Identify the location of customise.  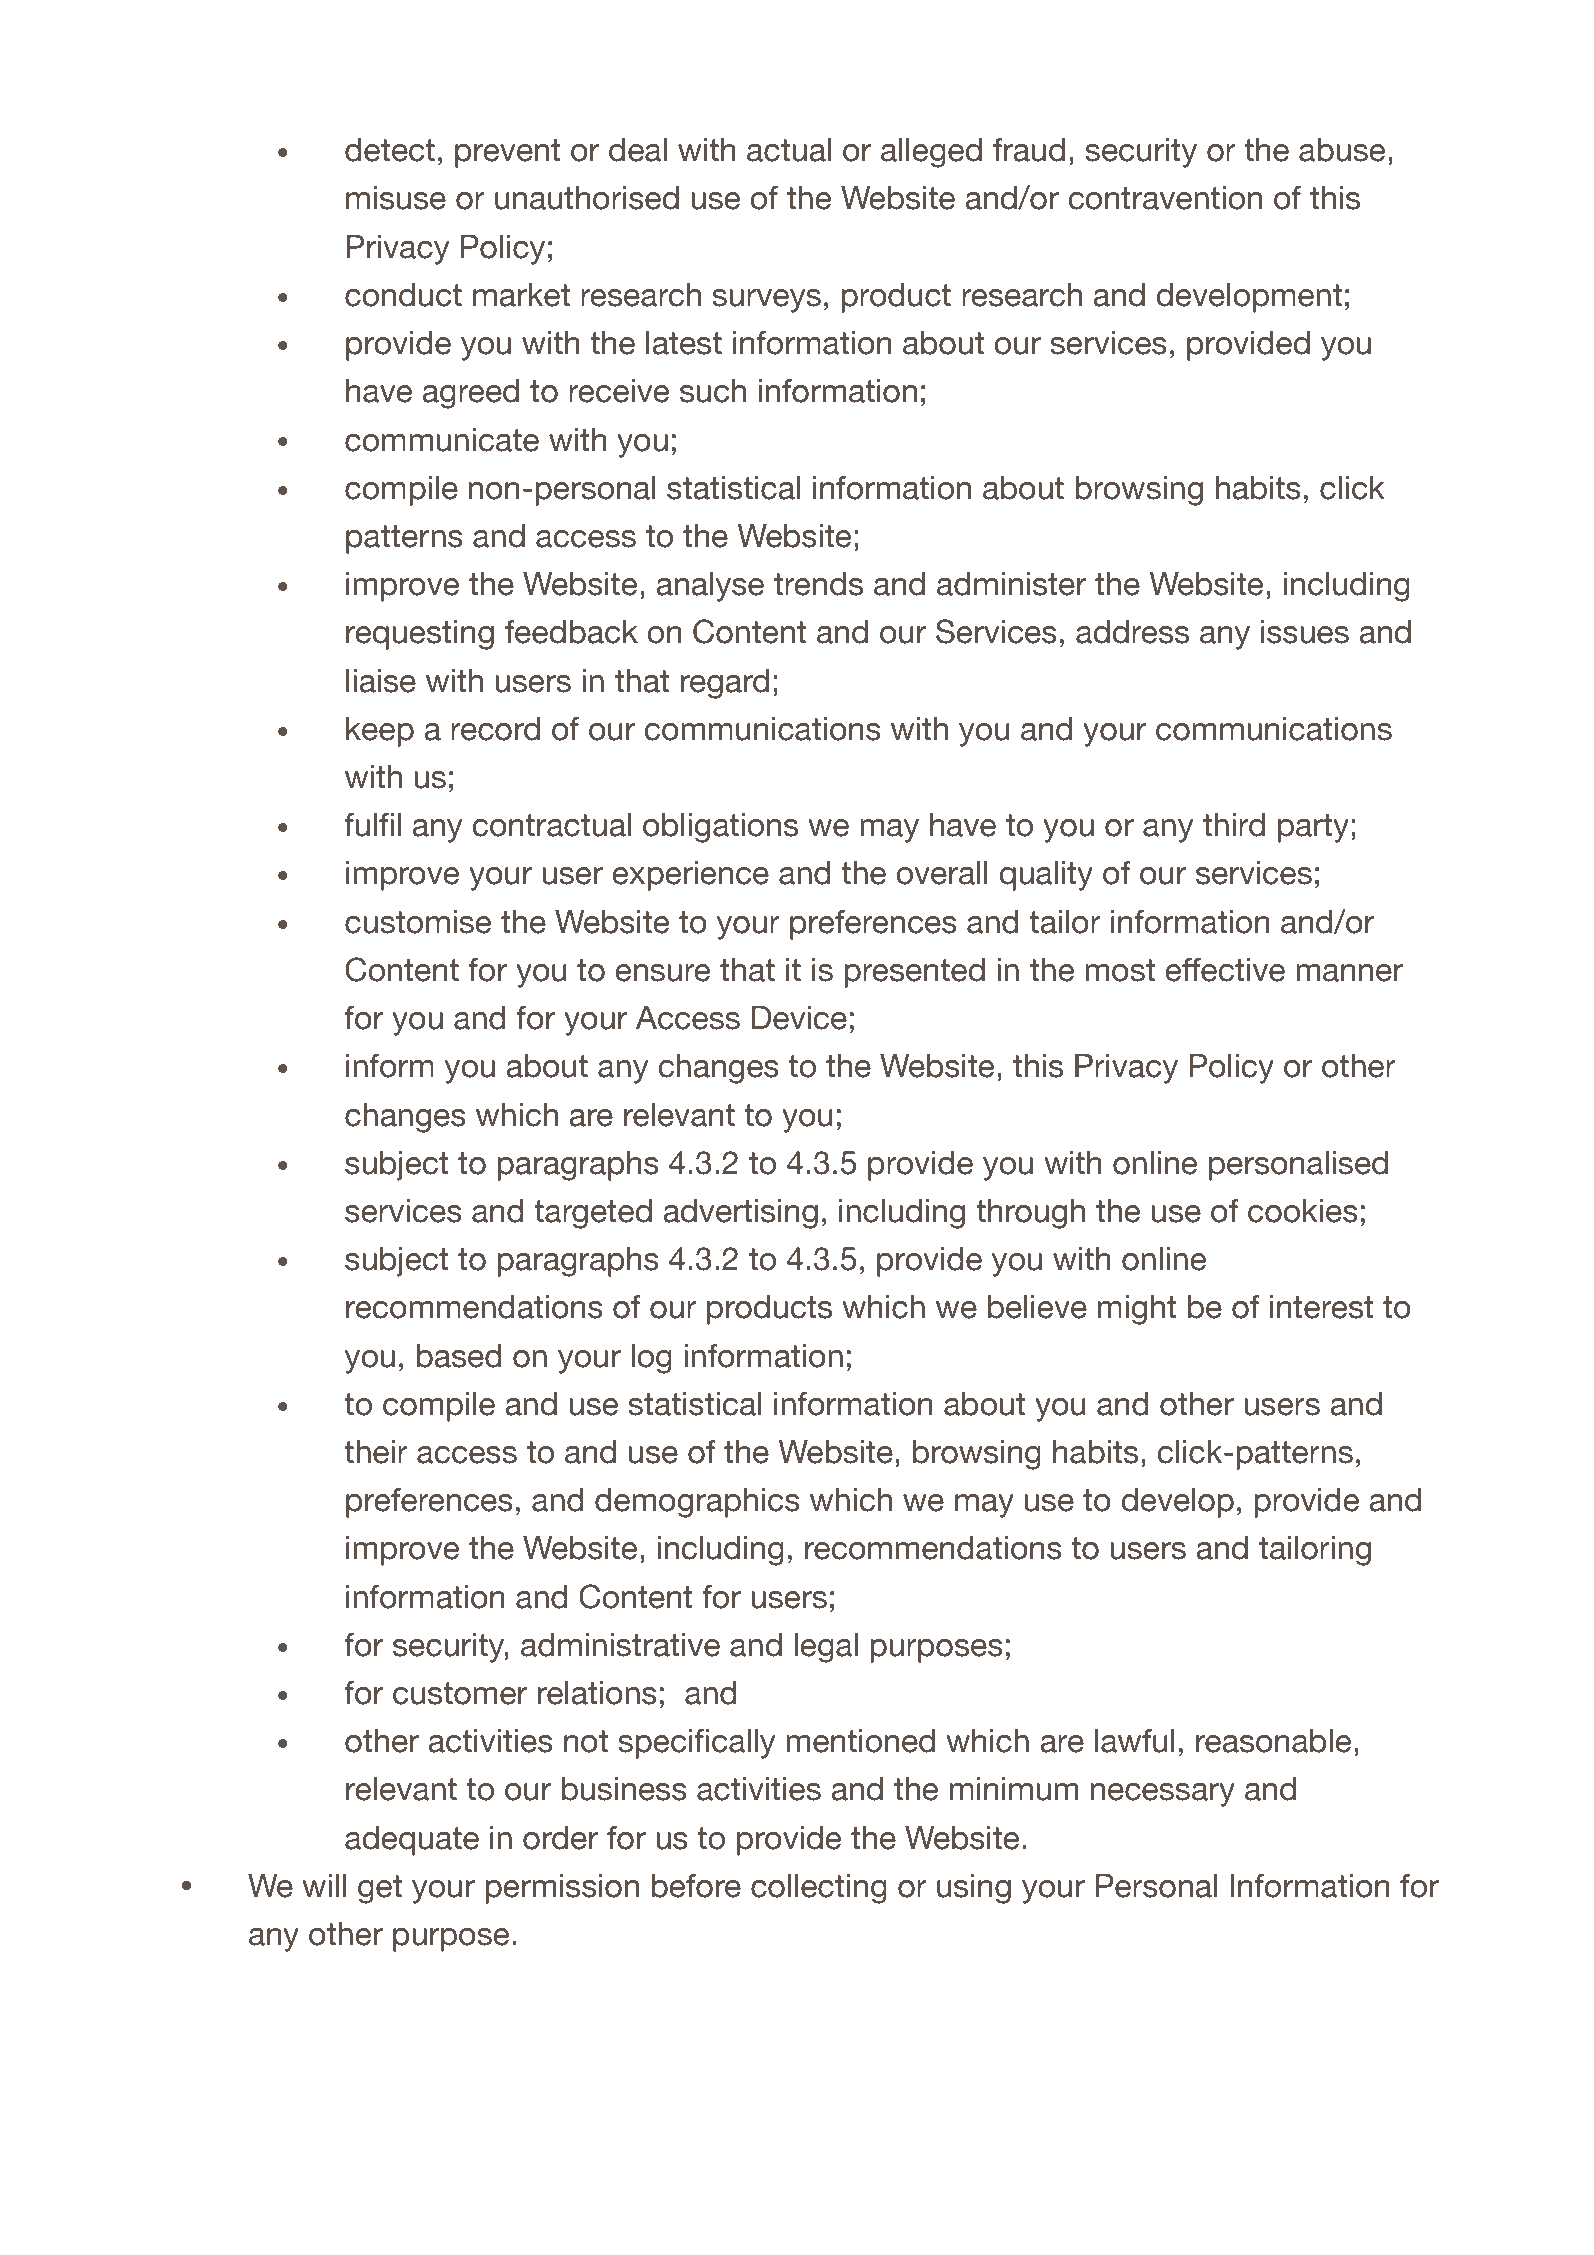
(418, 922).
